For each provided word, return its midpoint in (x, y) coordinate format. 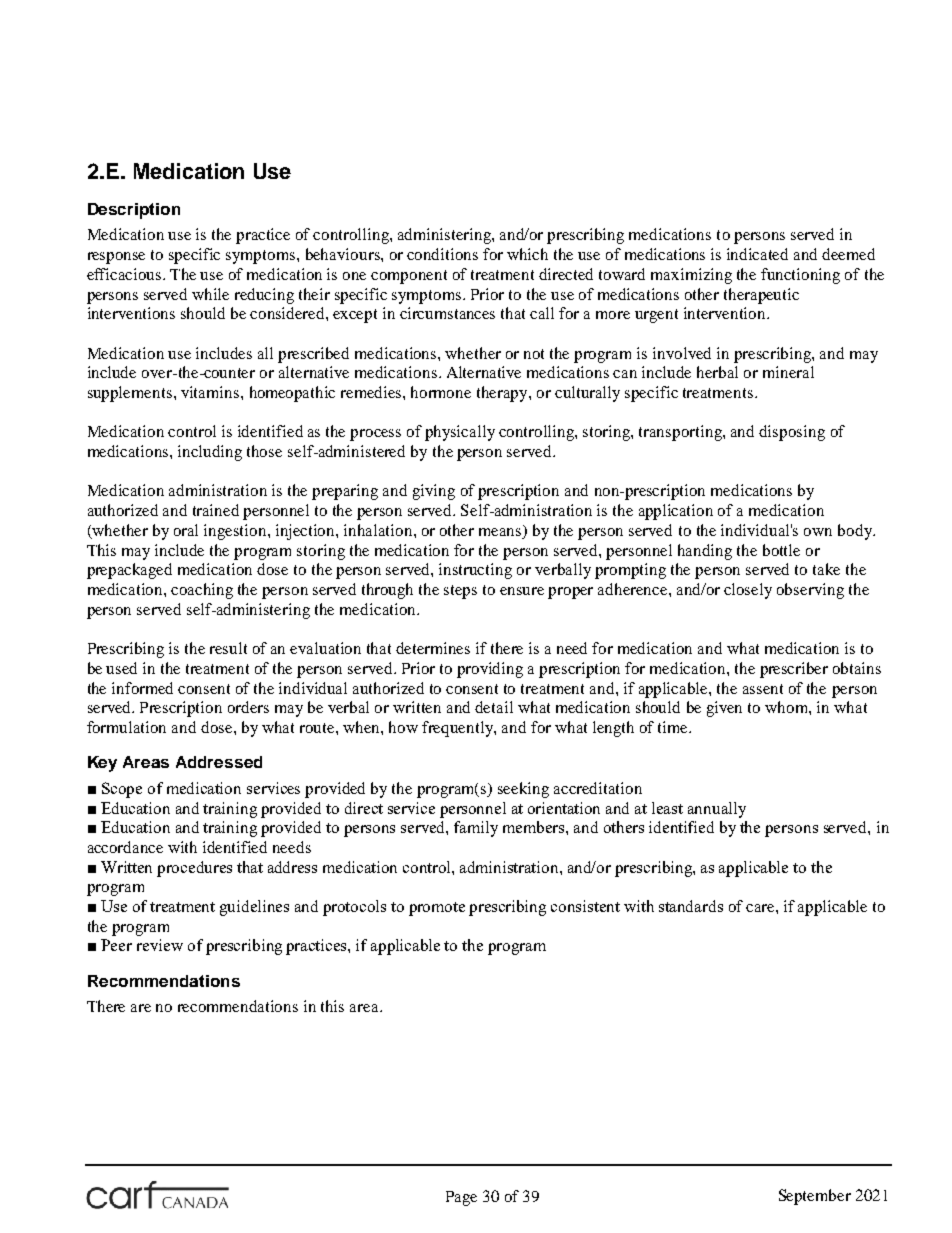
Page (461, 1198)
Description (134, 211)
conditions (442, 254)
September (815, 1197)
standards (691, 906)
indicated (757, 254)
